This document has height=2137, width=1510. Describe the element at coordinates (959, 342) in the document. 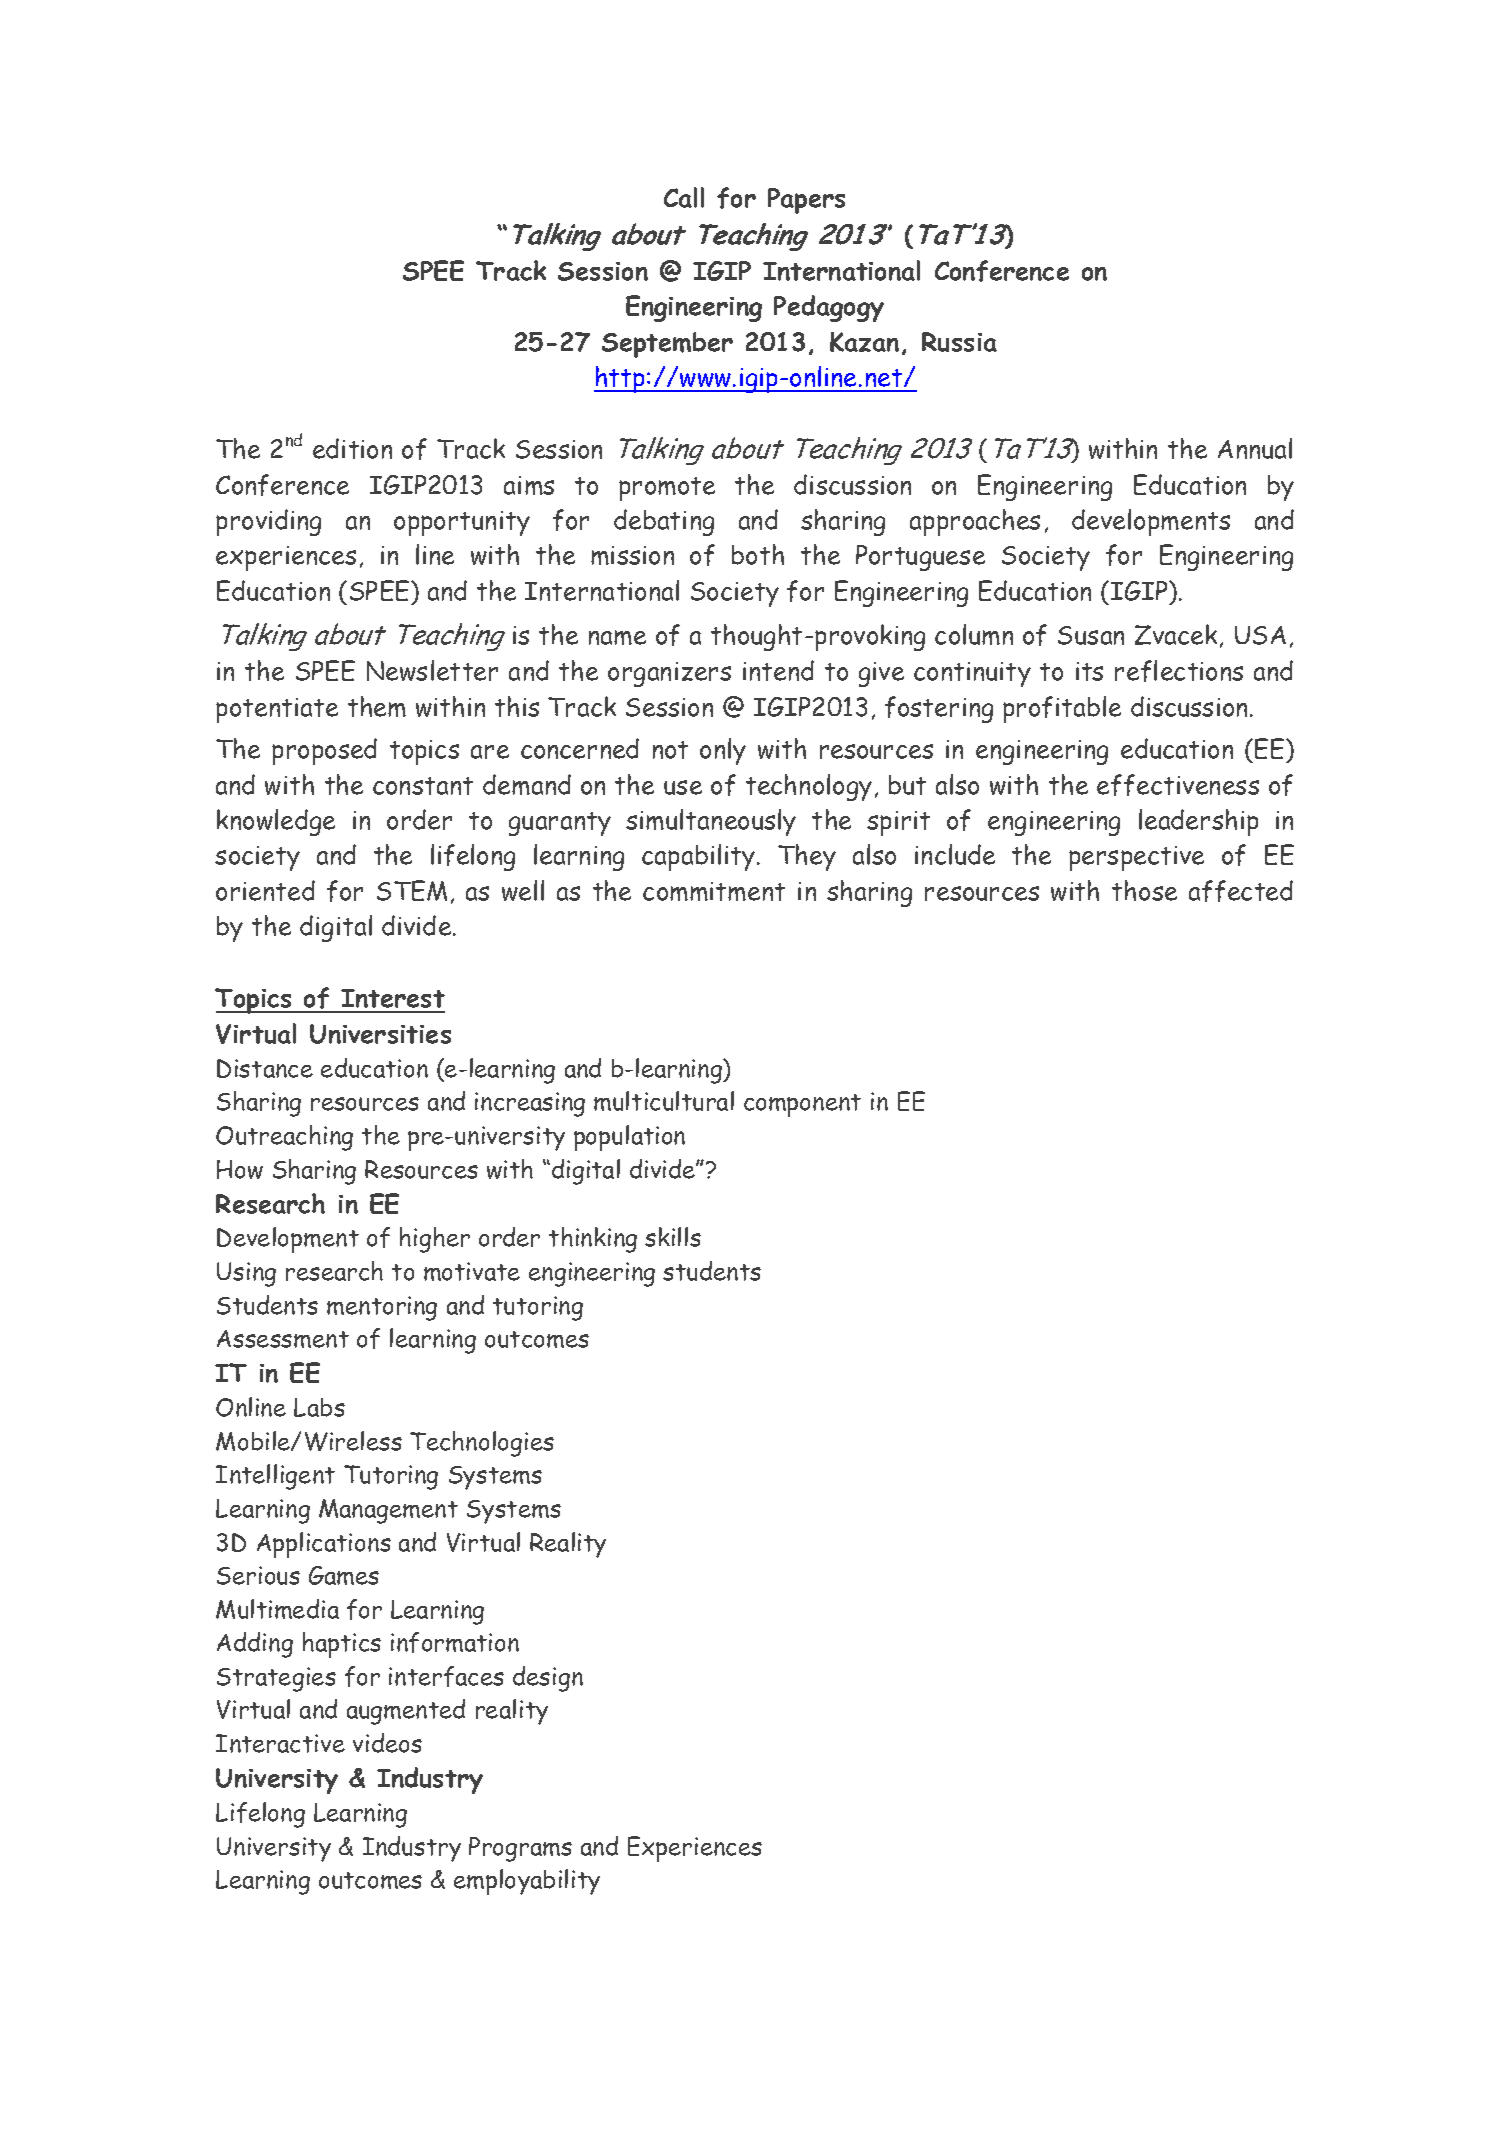

I see `Russia` at that location.
